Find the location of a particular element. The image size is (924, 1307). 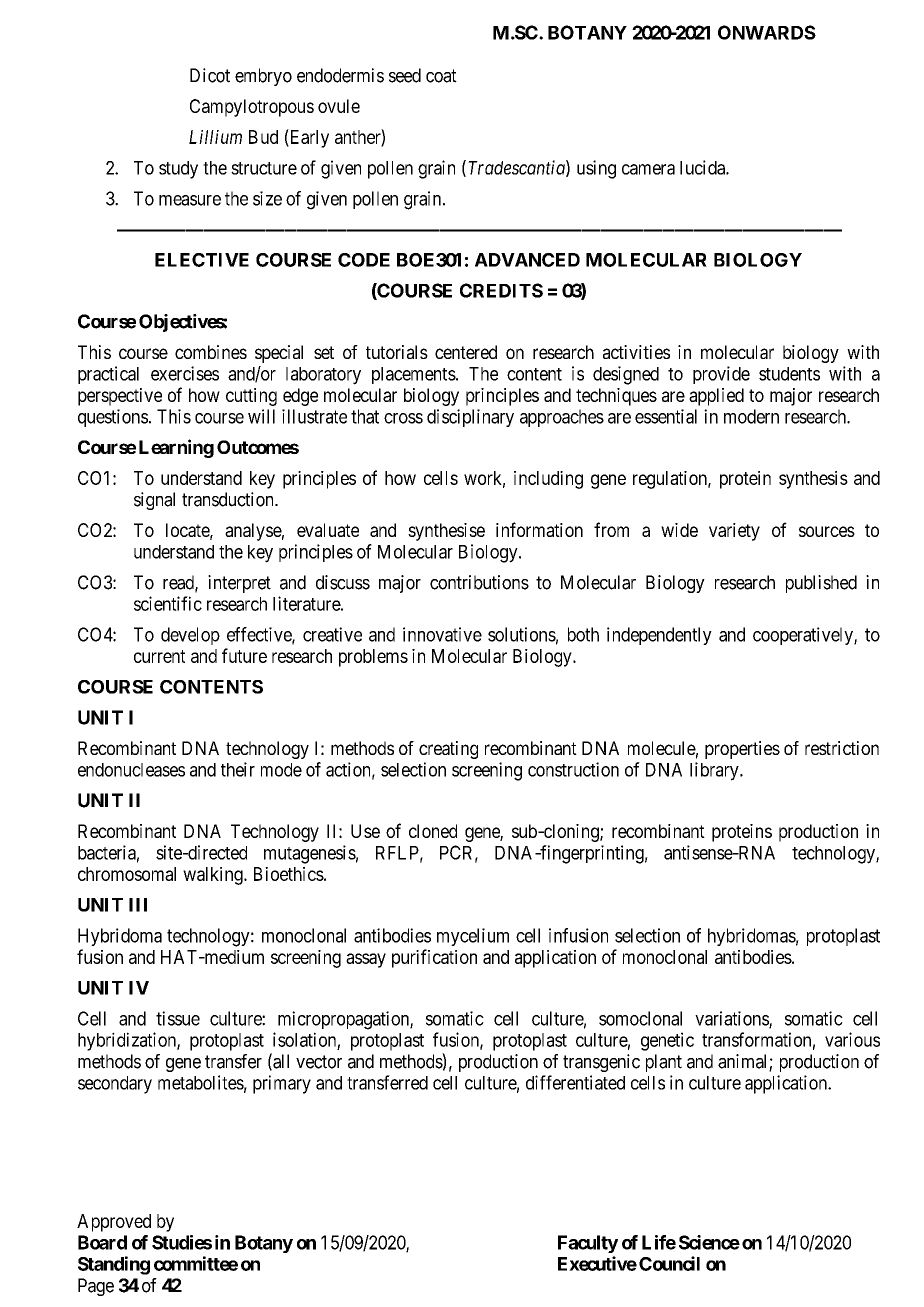

innovative is located at coordinates (442, 634).
